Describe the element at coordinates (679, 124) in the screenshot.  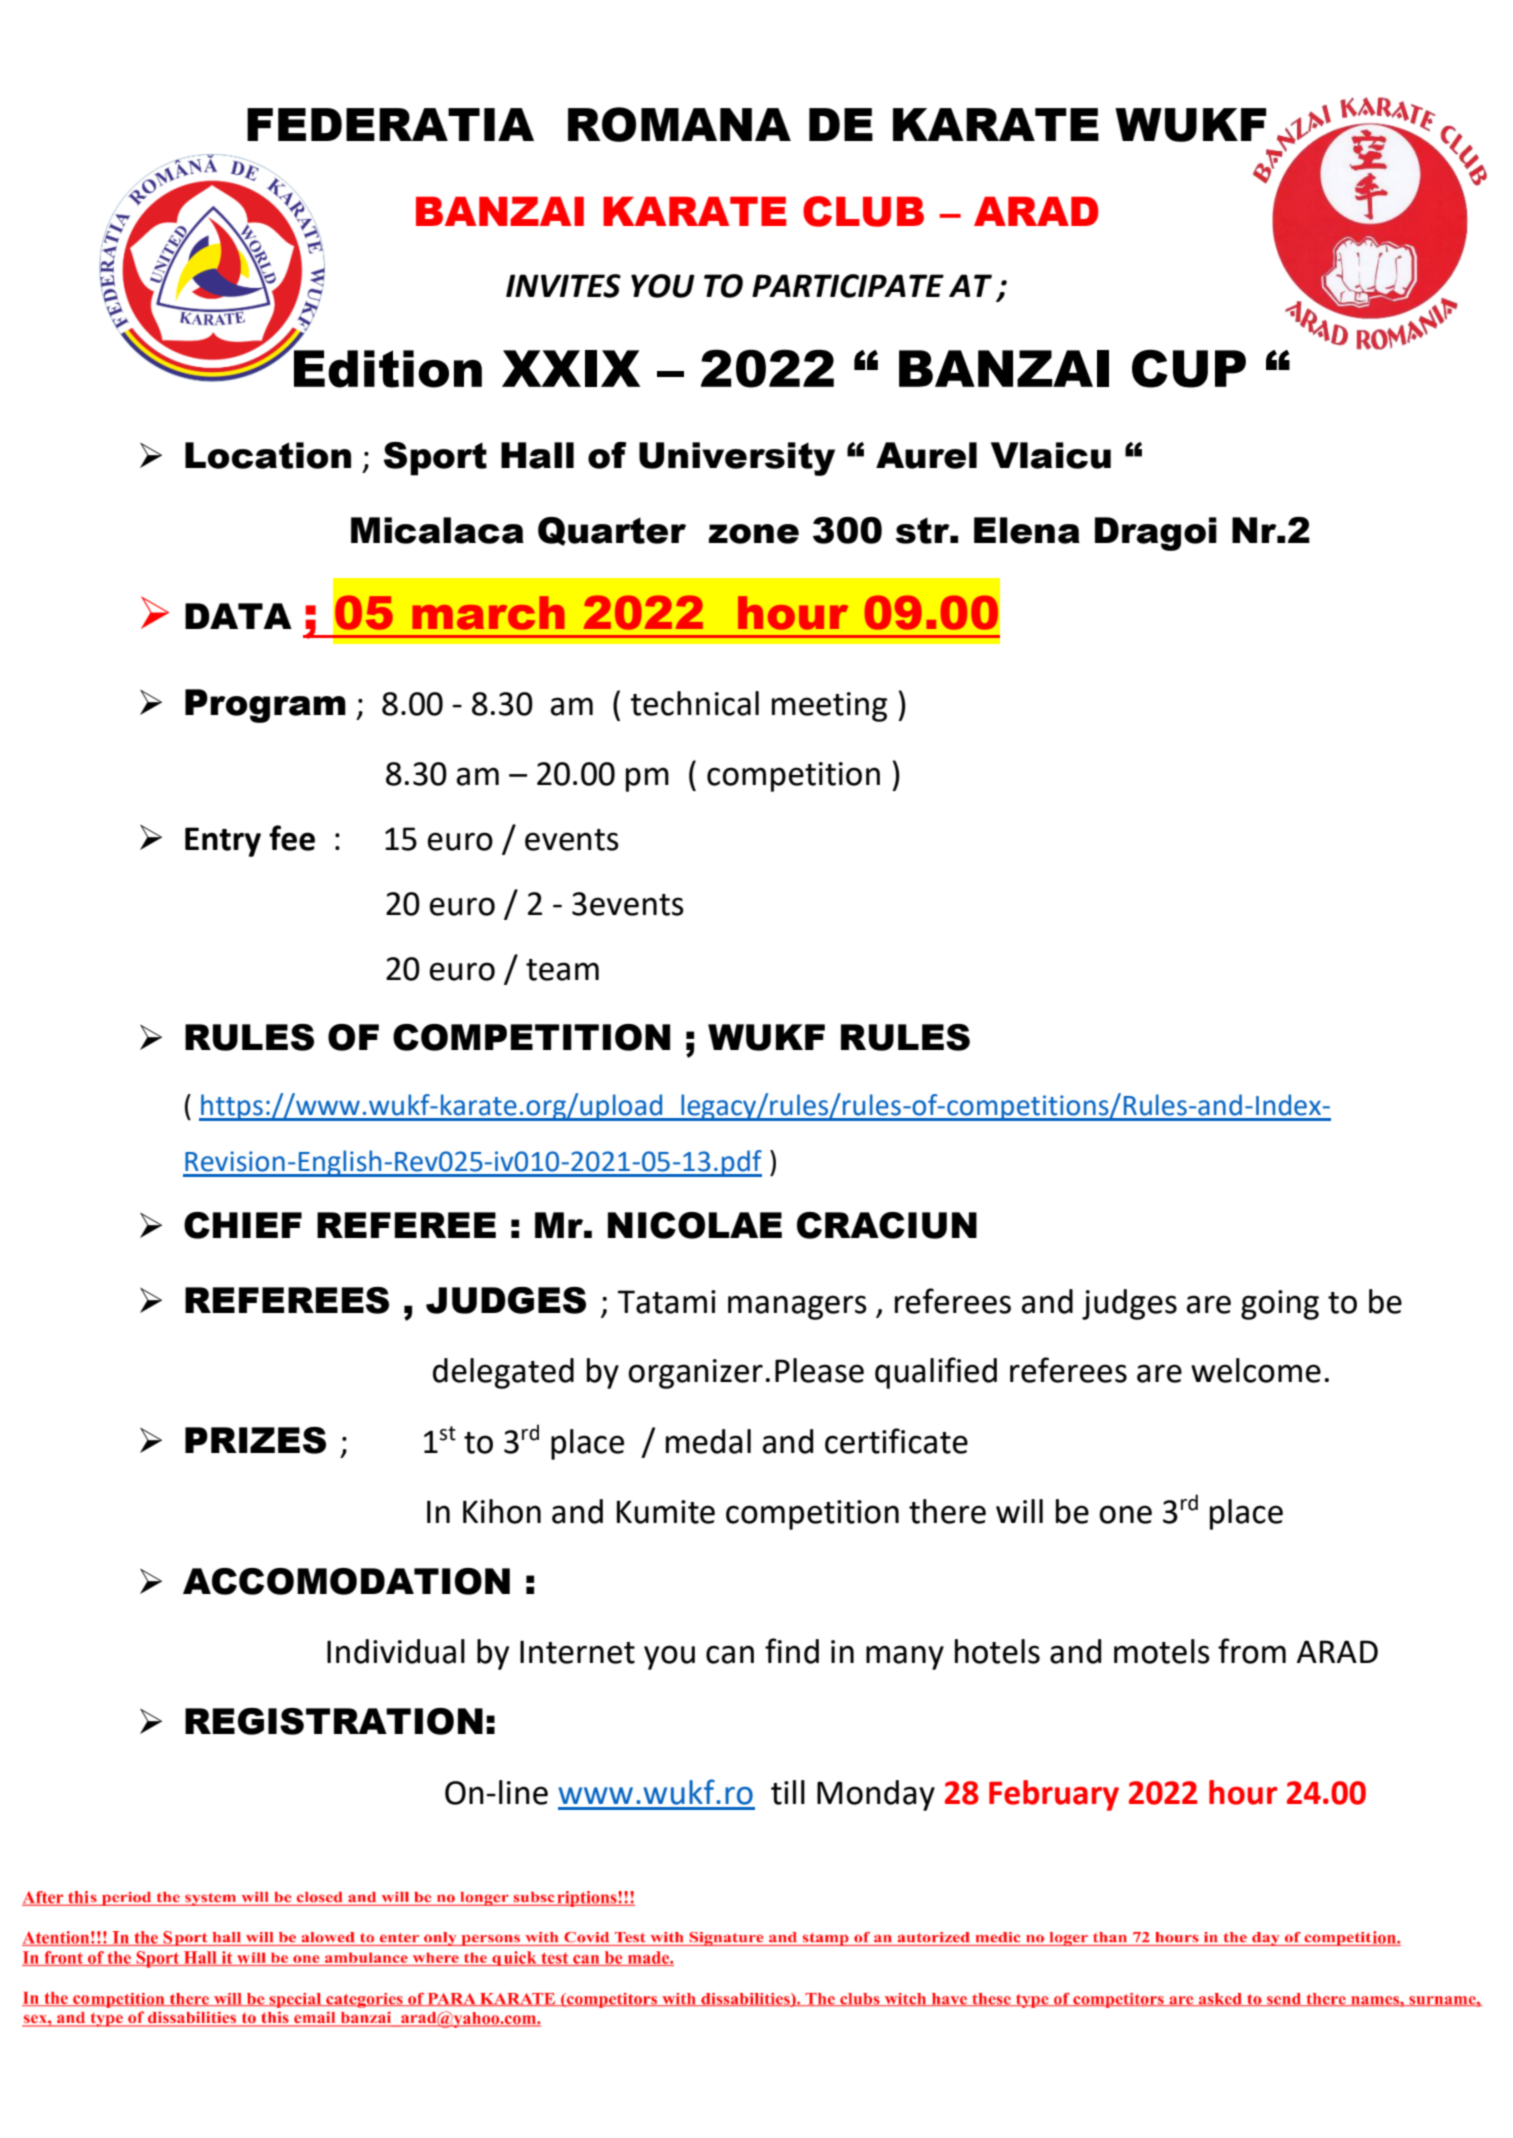
I see `ROMANA` at that location.
